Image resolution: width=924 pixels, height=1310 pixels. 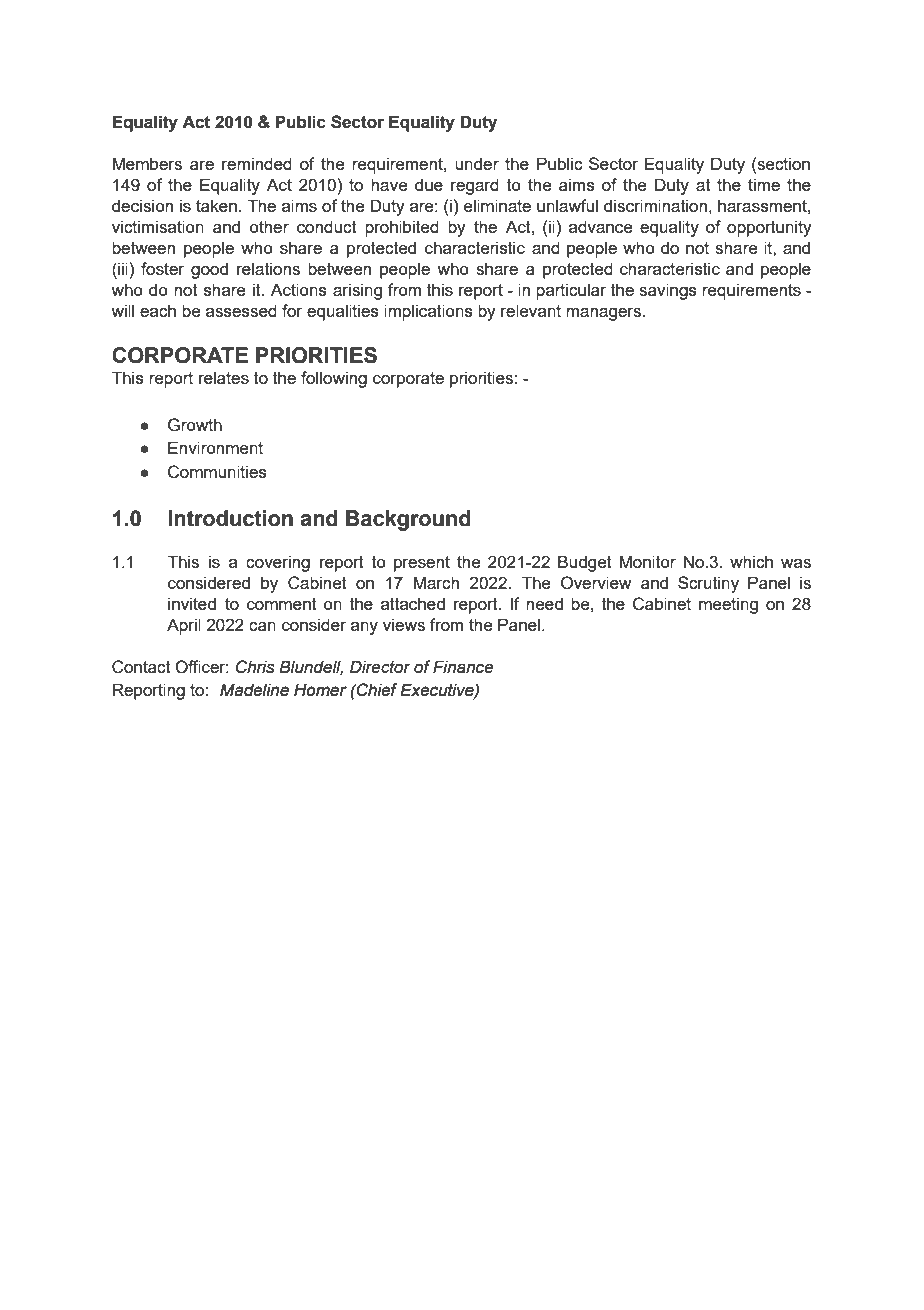 What do you see at coordinates (475, 186) in the document?
I see `regard` at bounding box center [475, 186].
